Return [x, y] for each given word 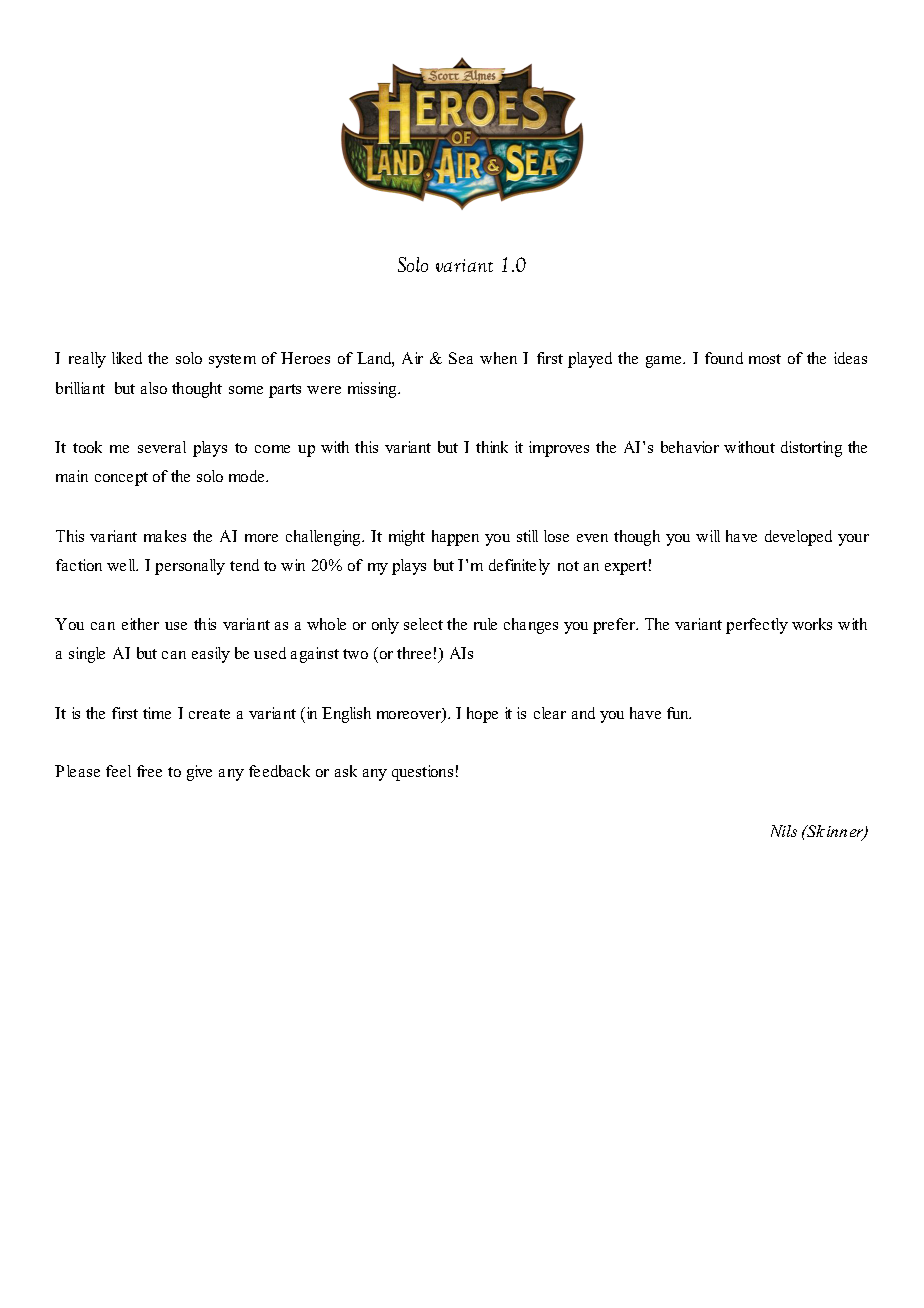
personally [190, 567]
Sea [461, 358]
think [492, 447]
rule [485, 624]
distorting [811, 449]
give [199, 773]
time [157, 713]
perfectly [757, 626]
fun [679, 713]
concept [121, 479]
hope [482, 715]
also [154, 388]
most [765, 359]
